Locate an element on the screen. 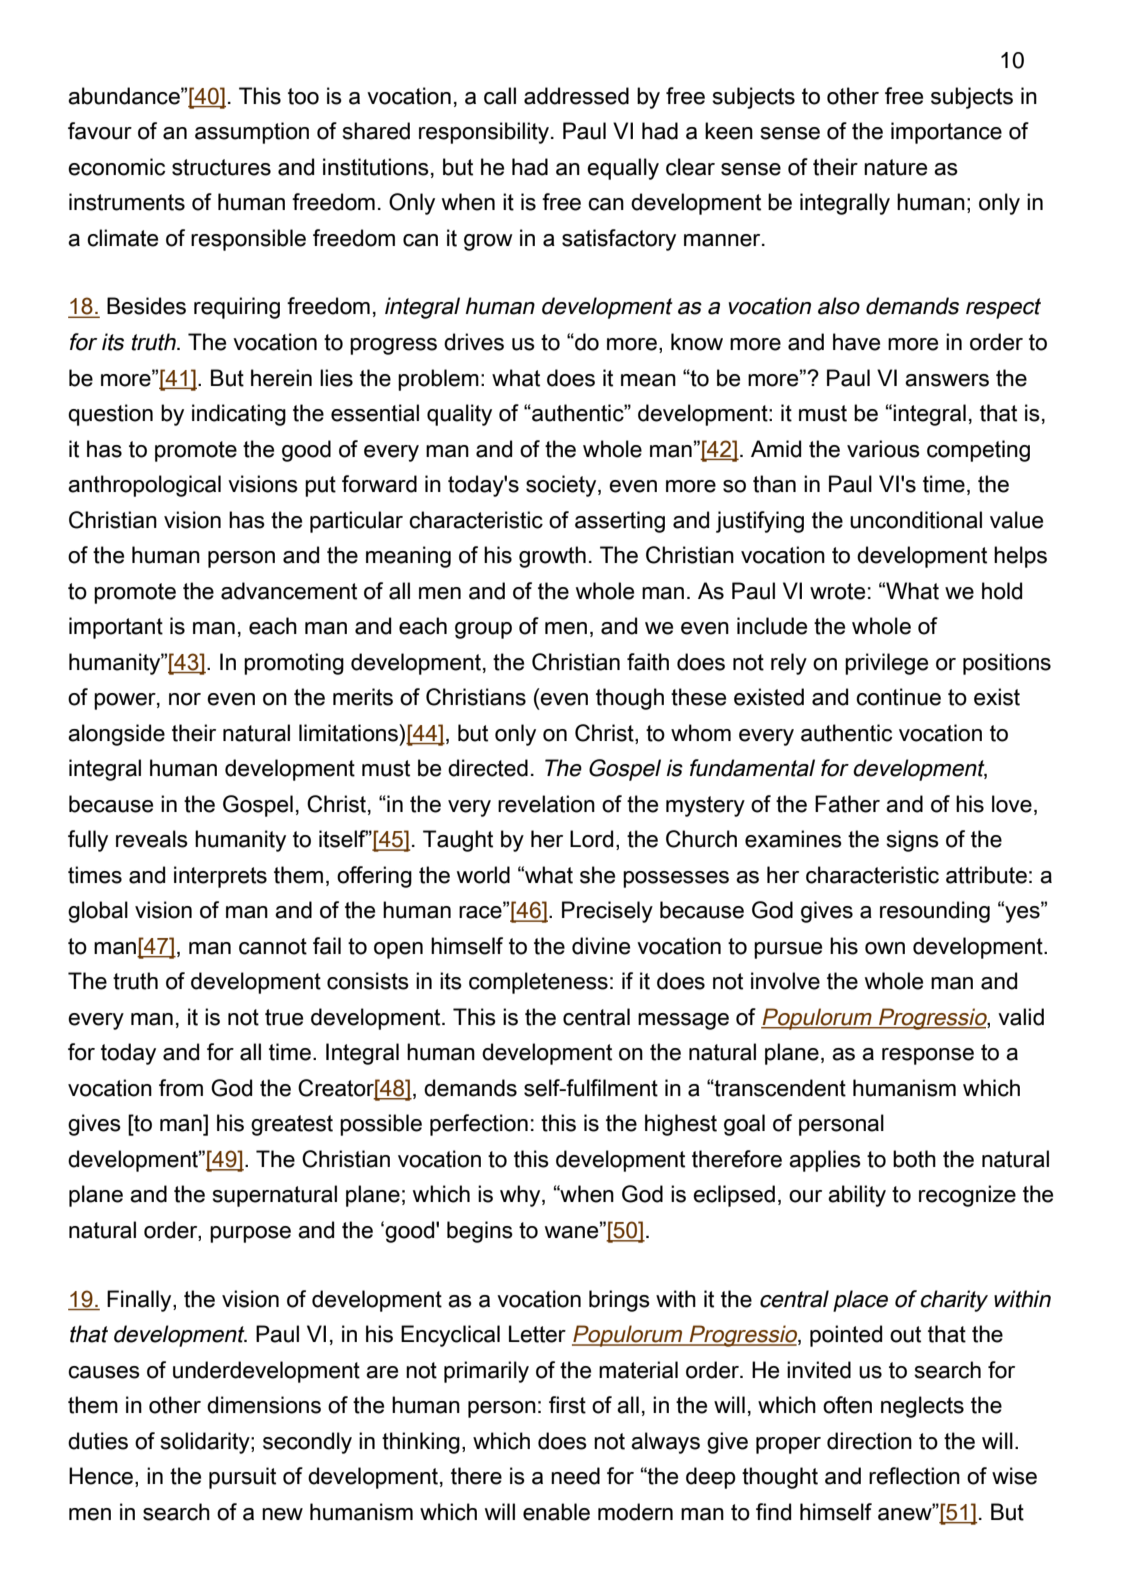 The width and height of the screenshot is (1127, 1595). from is located at coordinates (181, 1088).
